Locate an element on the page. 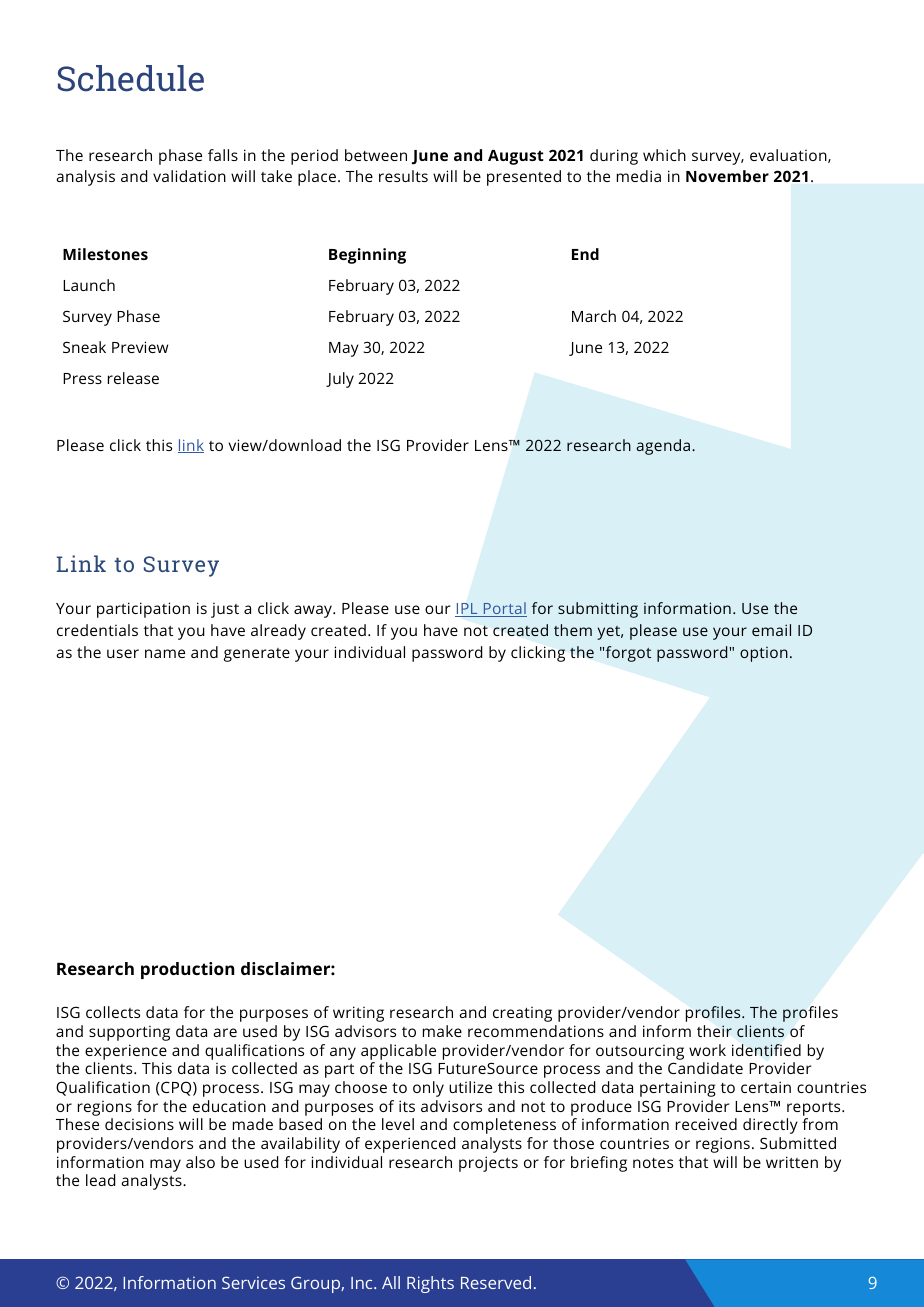  release is located at coordinates (133, 378).
